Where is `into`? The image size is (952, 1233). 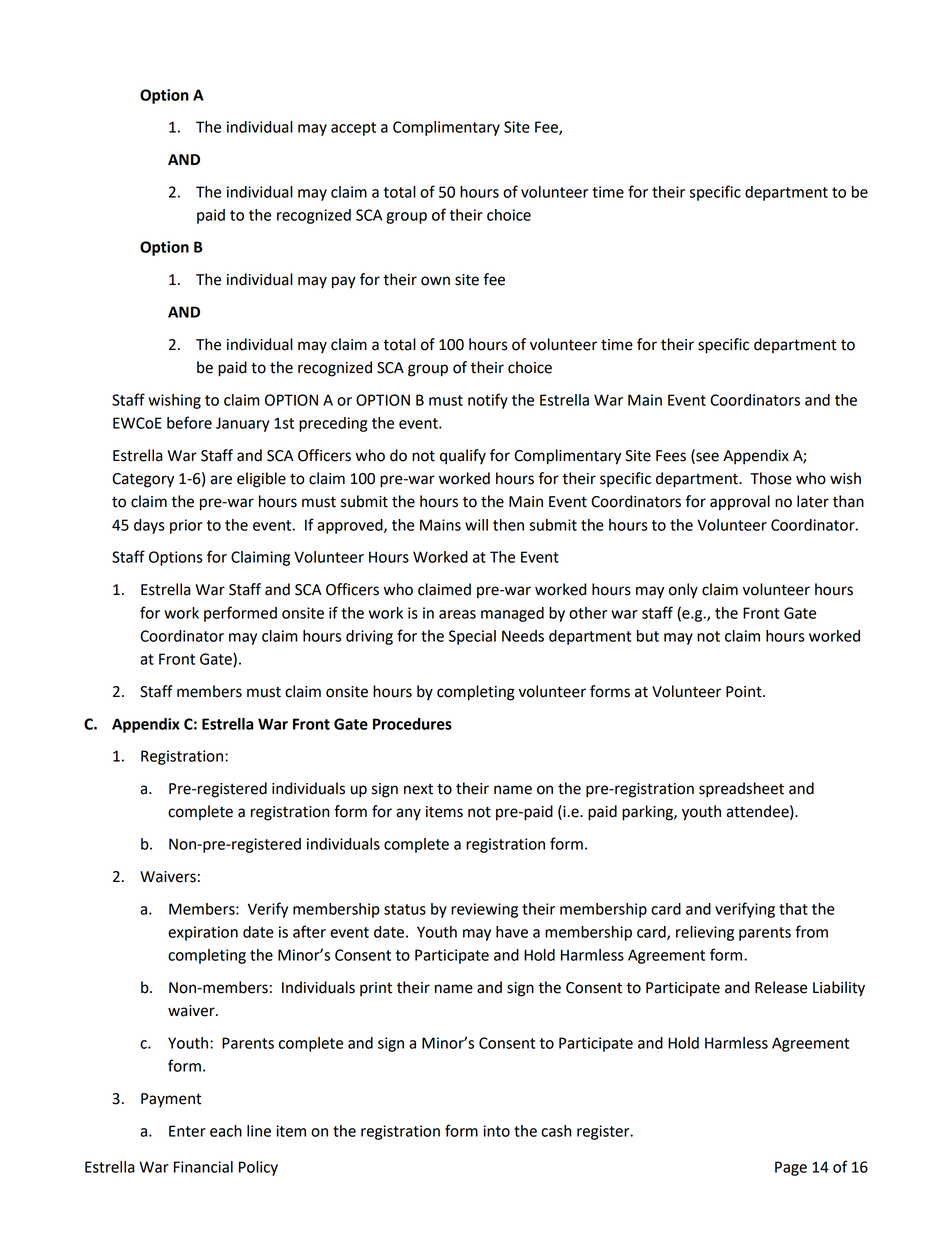
into is located at coordinates (496, 1131).
